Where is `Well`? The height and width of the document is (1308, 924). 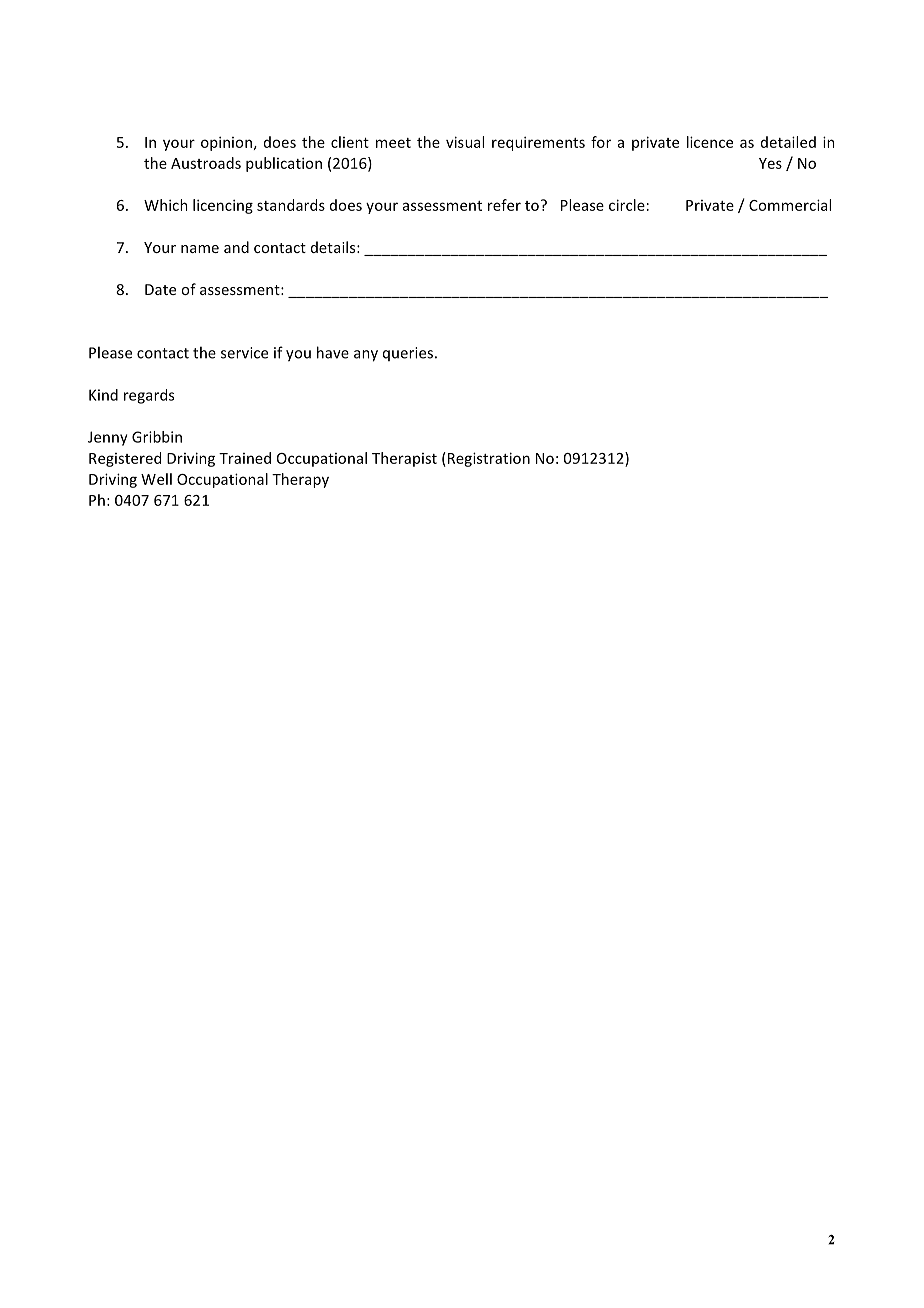 Well is located at coordinates (156, 479).
